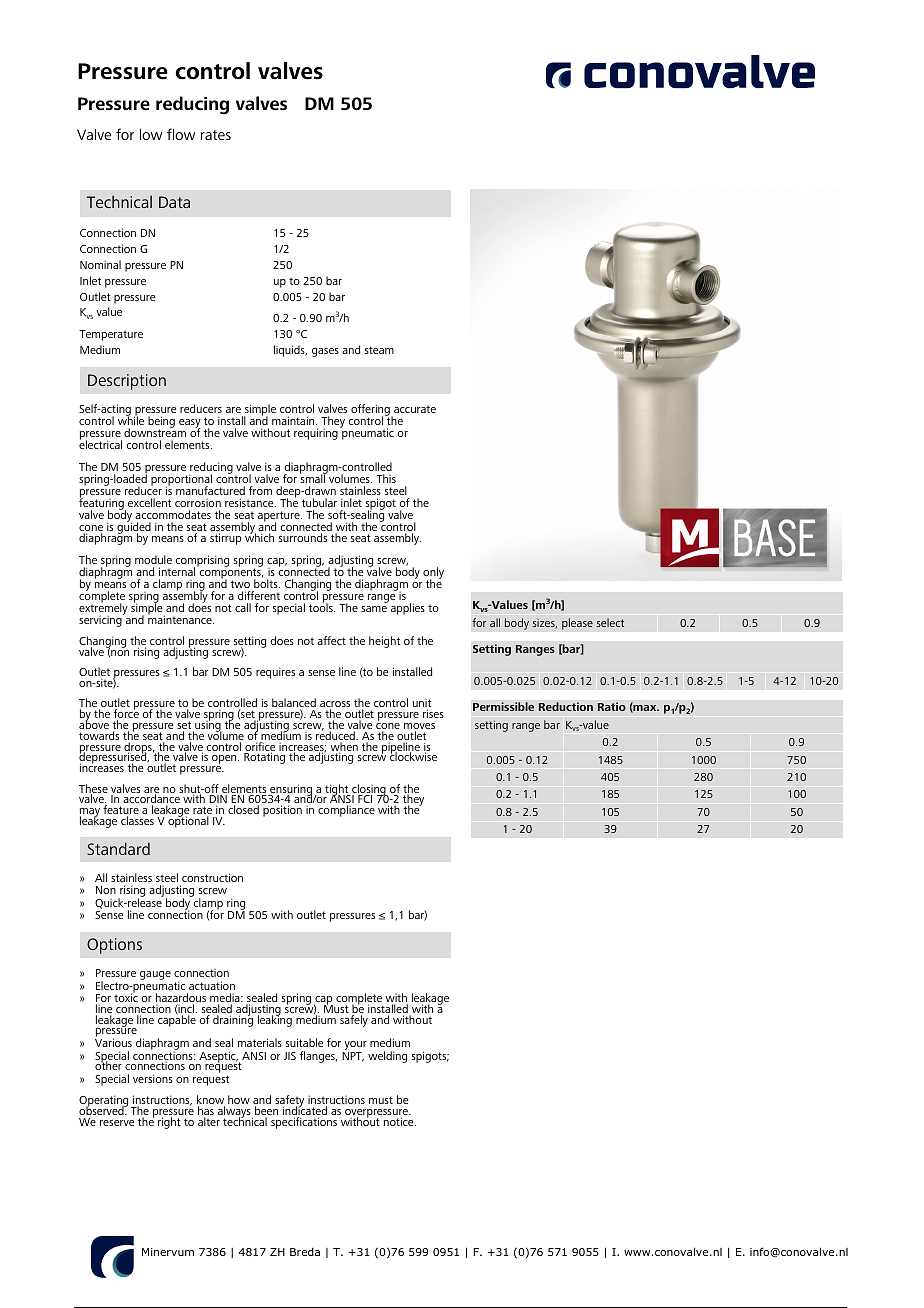 This page has height=1308, width=924. Describe the element at coordinates (566, 706) in the page. I see `Reduction` at that location.
